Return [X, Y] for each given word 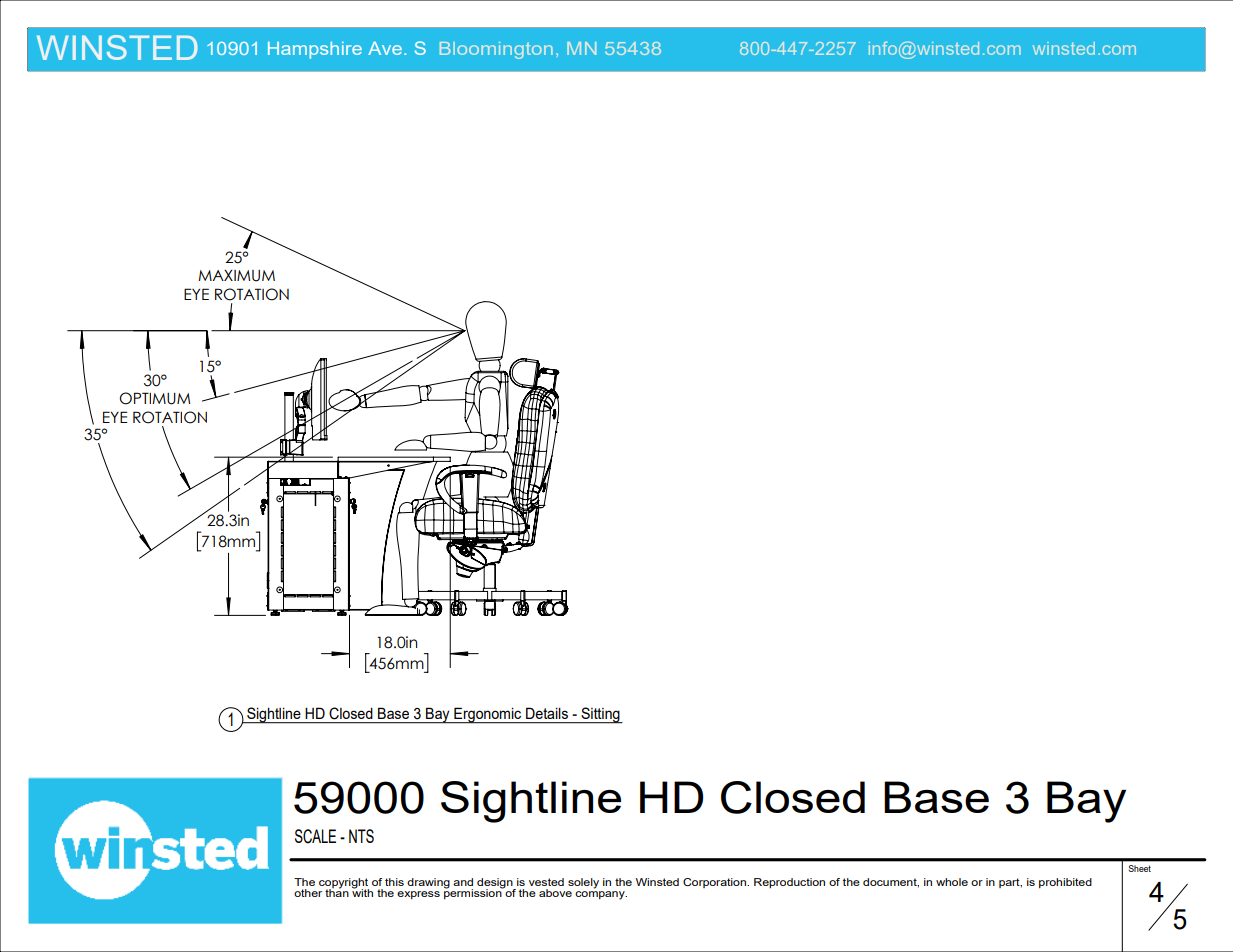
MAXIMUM [236, 276]
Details [547, 713]
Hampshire [315, 50]
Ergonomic [488, 715]
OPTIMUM [154, 398]
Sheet [1139, 868]
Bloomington [496, 50]
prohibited [1065, 883]
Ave [385, 48]
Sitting [600, 715]
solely [583, 883]
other [308, 893]
